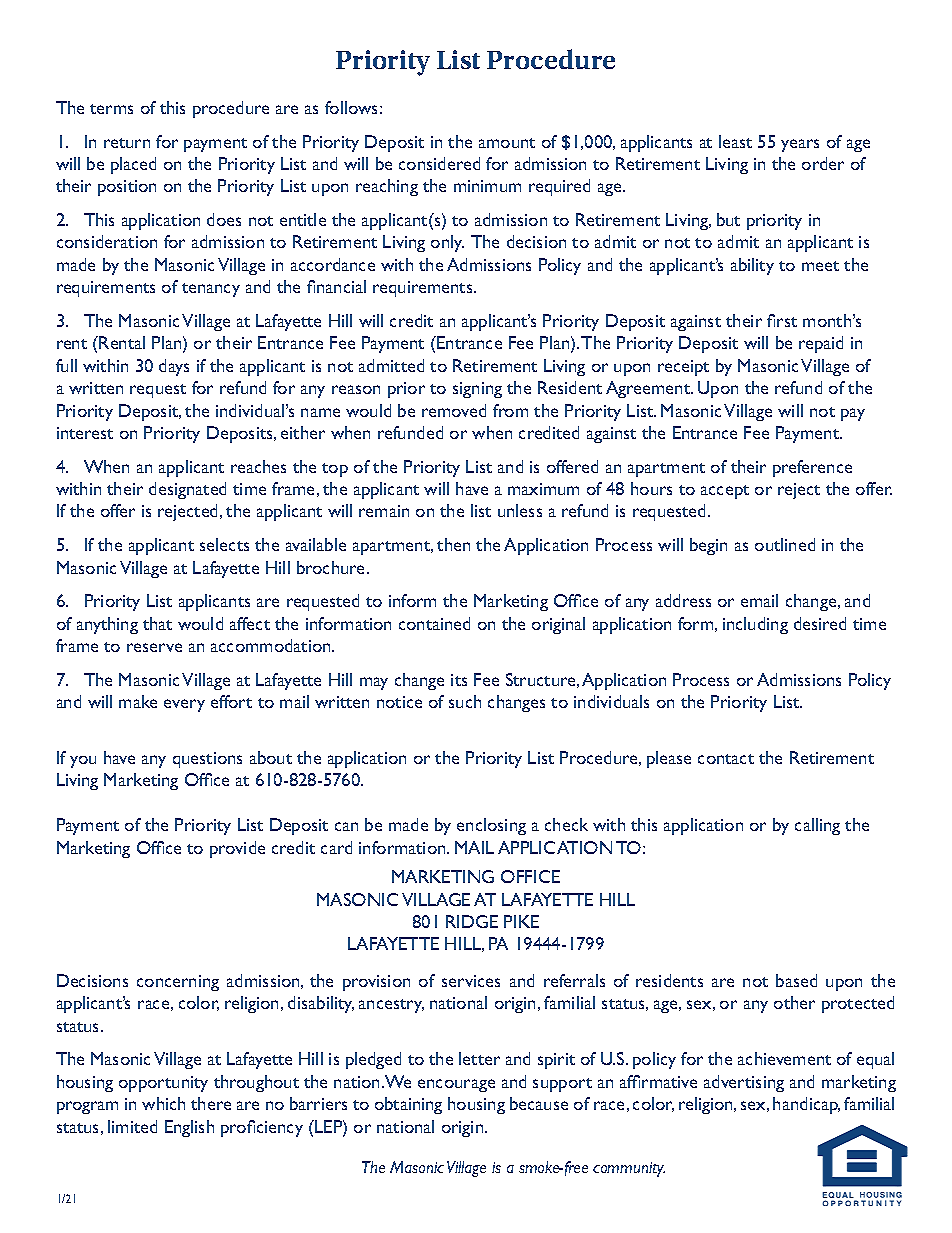  What do you see at coordinates (189, 1128) in the page?
I see `English` at bounding box center [189, 1128].
